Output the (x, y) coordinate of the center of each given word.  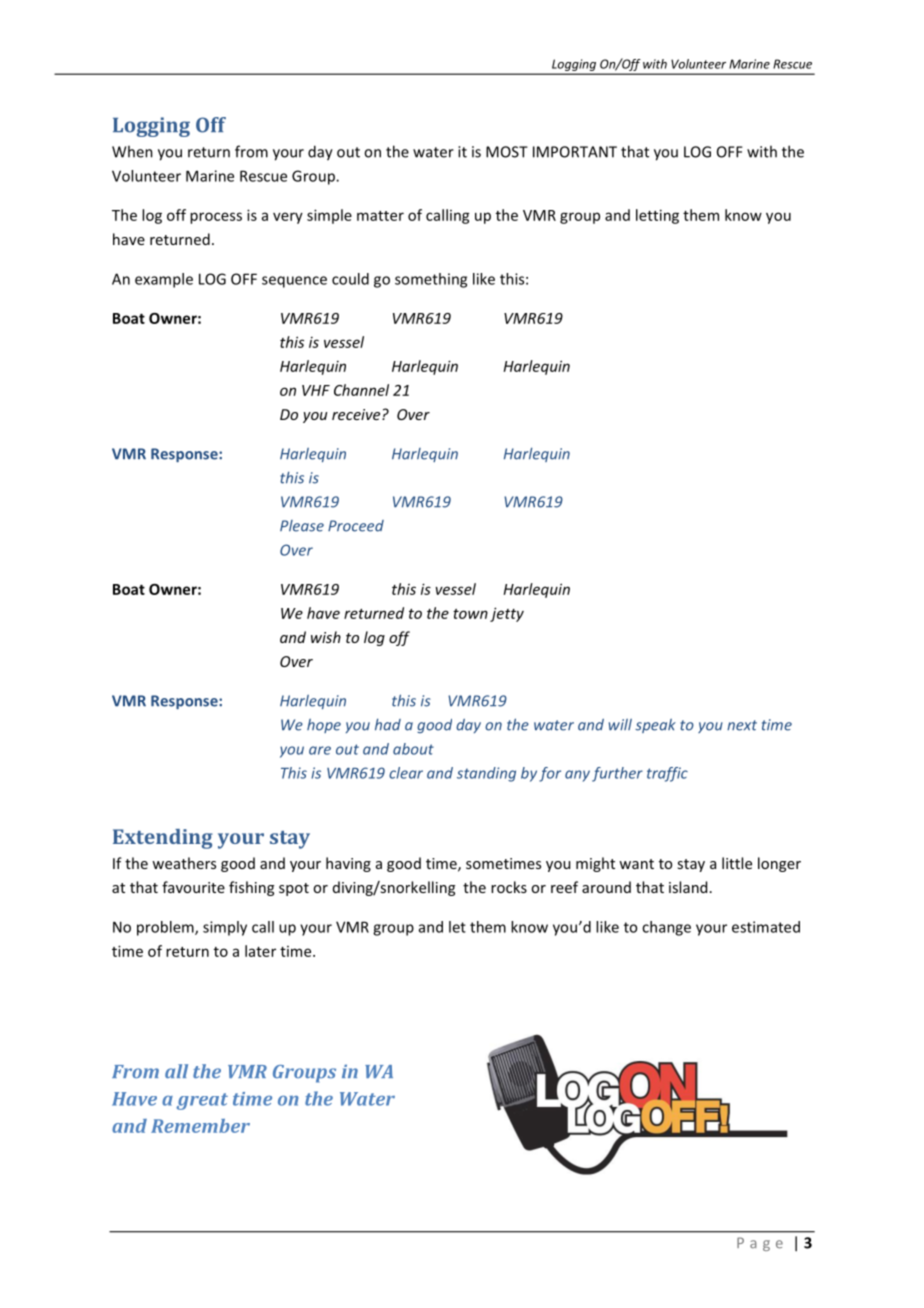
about (413, 749)
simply (225, 928)
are (320, 750)
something (431, 280)
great (202, 1101)
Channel (361, 390)
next (742, 725)
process (216, 218)
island (688, 887)
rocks (509, 887)
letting (657, 216)
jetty (507, 614)
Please (302, 526)
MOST (507, 152)
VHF (316, 390)
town (470, 614)
